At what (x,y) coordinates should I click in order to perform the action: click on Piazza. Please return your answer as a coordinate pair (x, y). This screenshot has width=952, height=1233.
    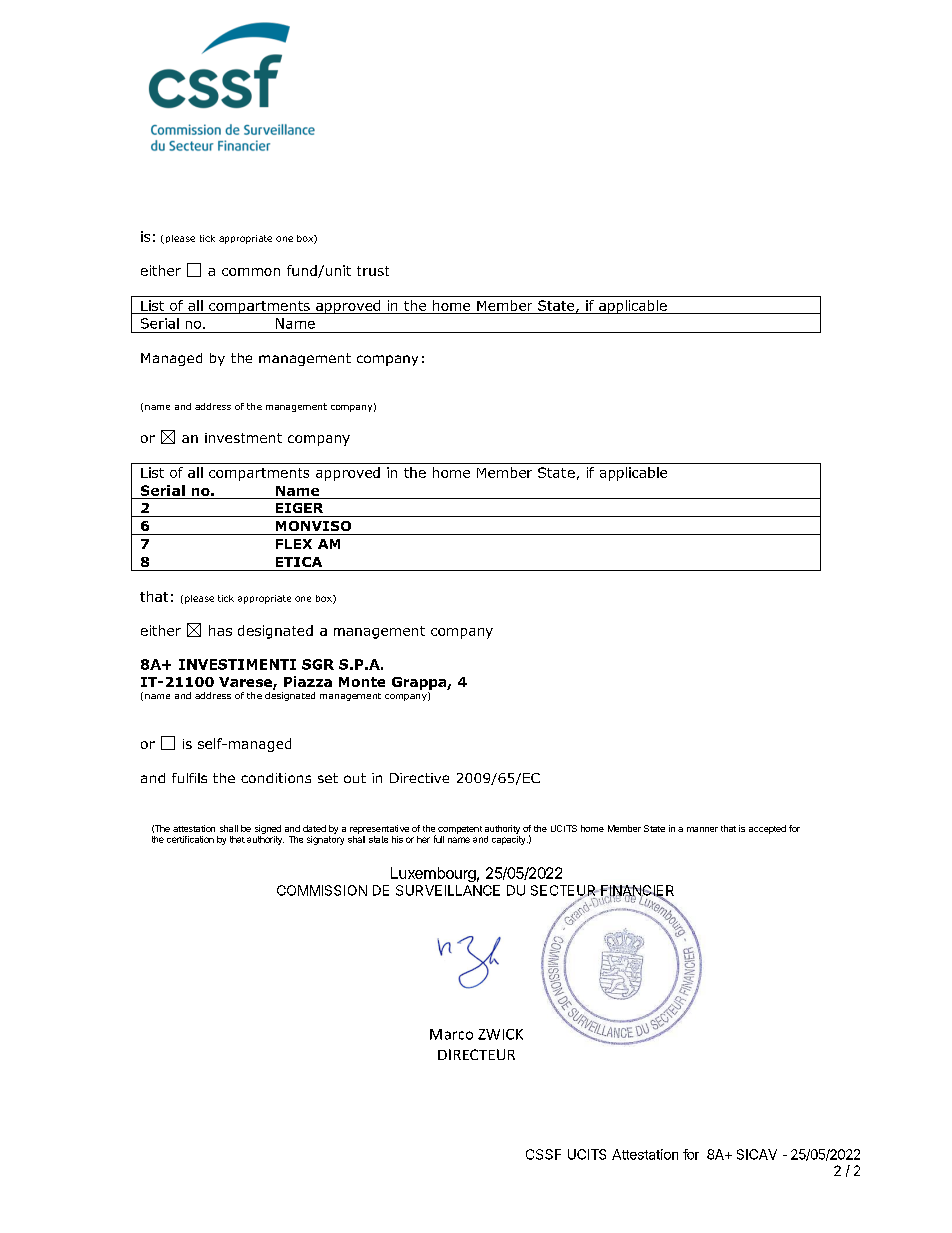
    Looking at the image, I should click on (308, 681).
